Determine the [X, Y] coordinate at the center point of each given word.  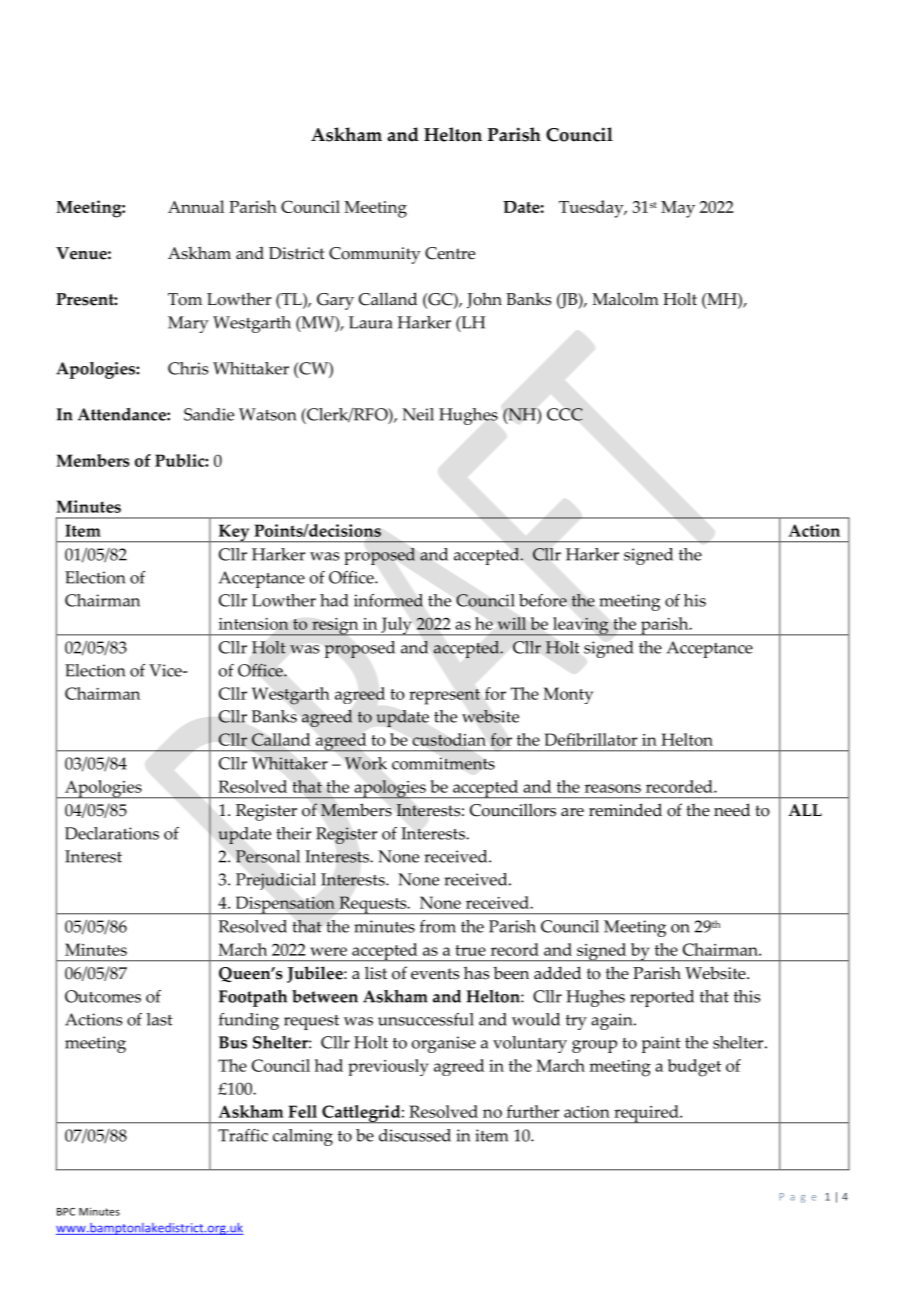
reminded [625, 810]
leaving [581, 626]
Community [375, 255]
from [438, 926]
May [678, 209]
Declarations [112, 833]
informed [388, 600]
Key [234, 533]
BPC [66, 1212]
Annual [196, 206]
